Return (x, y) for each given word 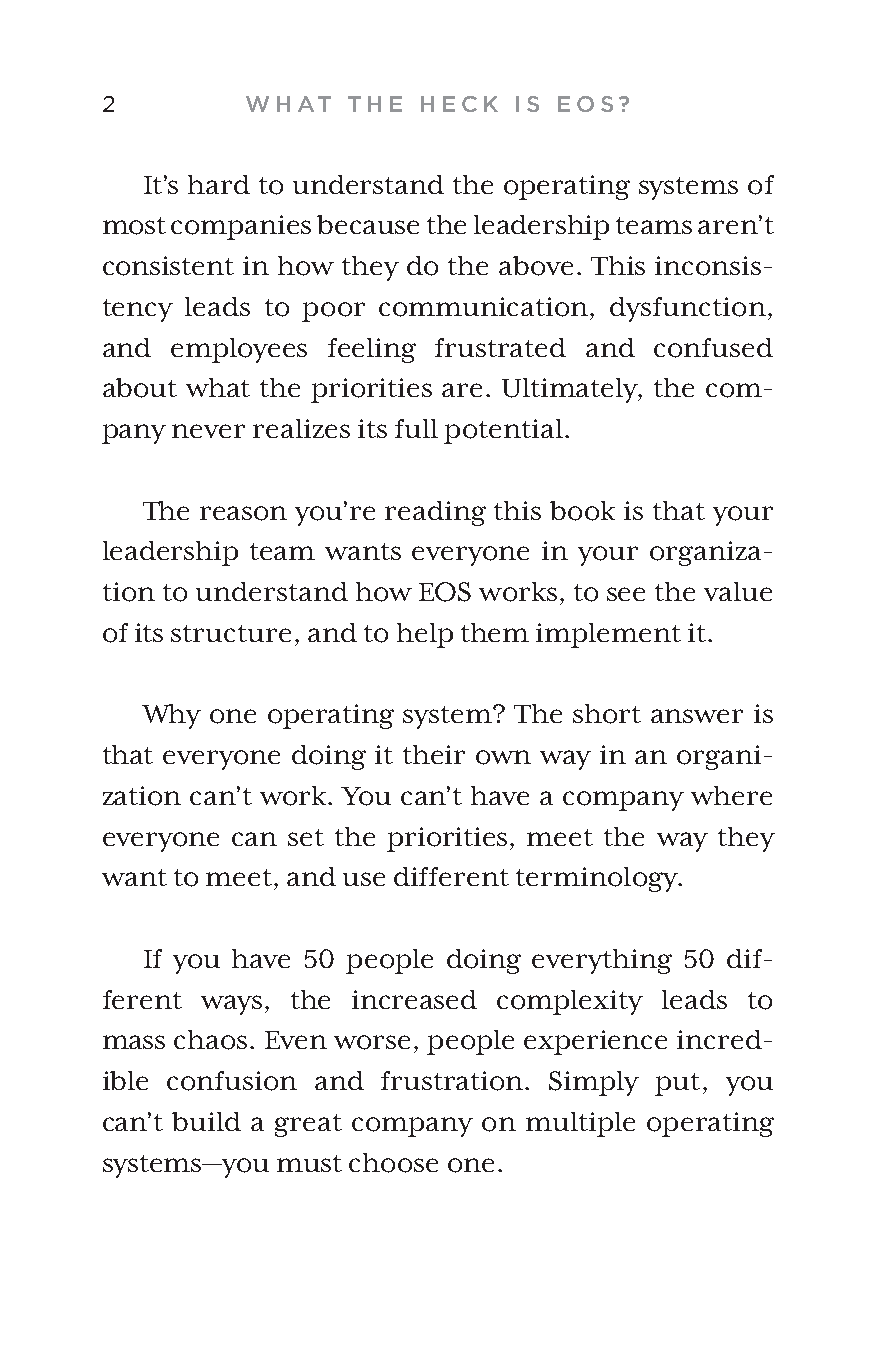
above (536, 266)
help (425, 635)
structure (231, 633)
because (368, 224)
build (206, 1121)
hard (219, 184)
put (677, 1084)
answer (697, 716)
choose (393, 1163)
